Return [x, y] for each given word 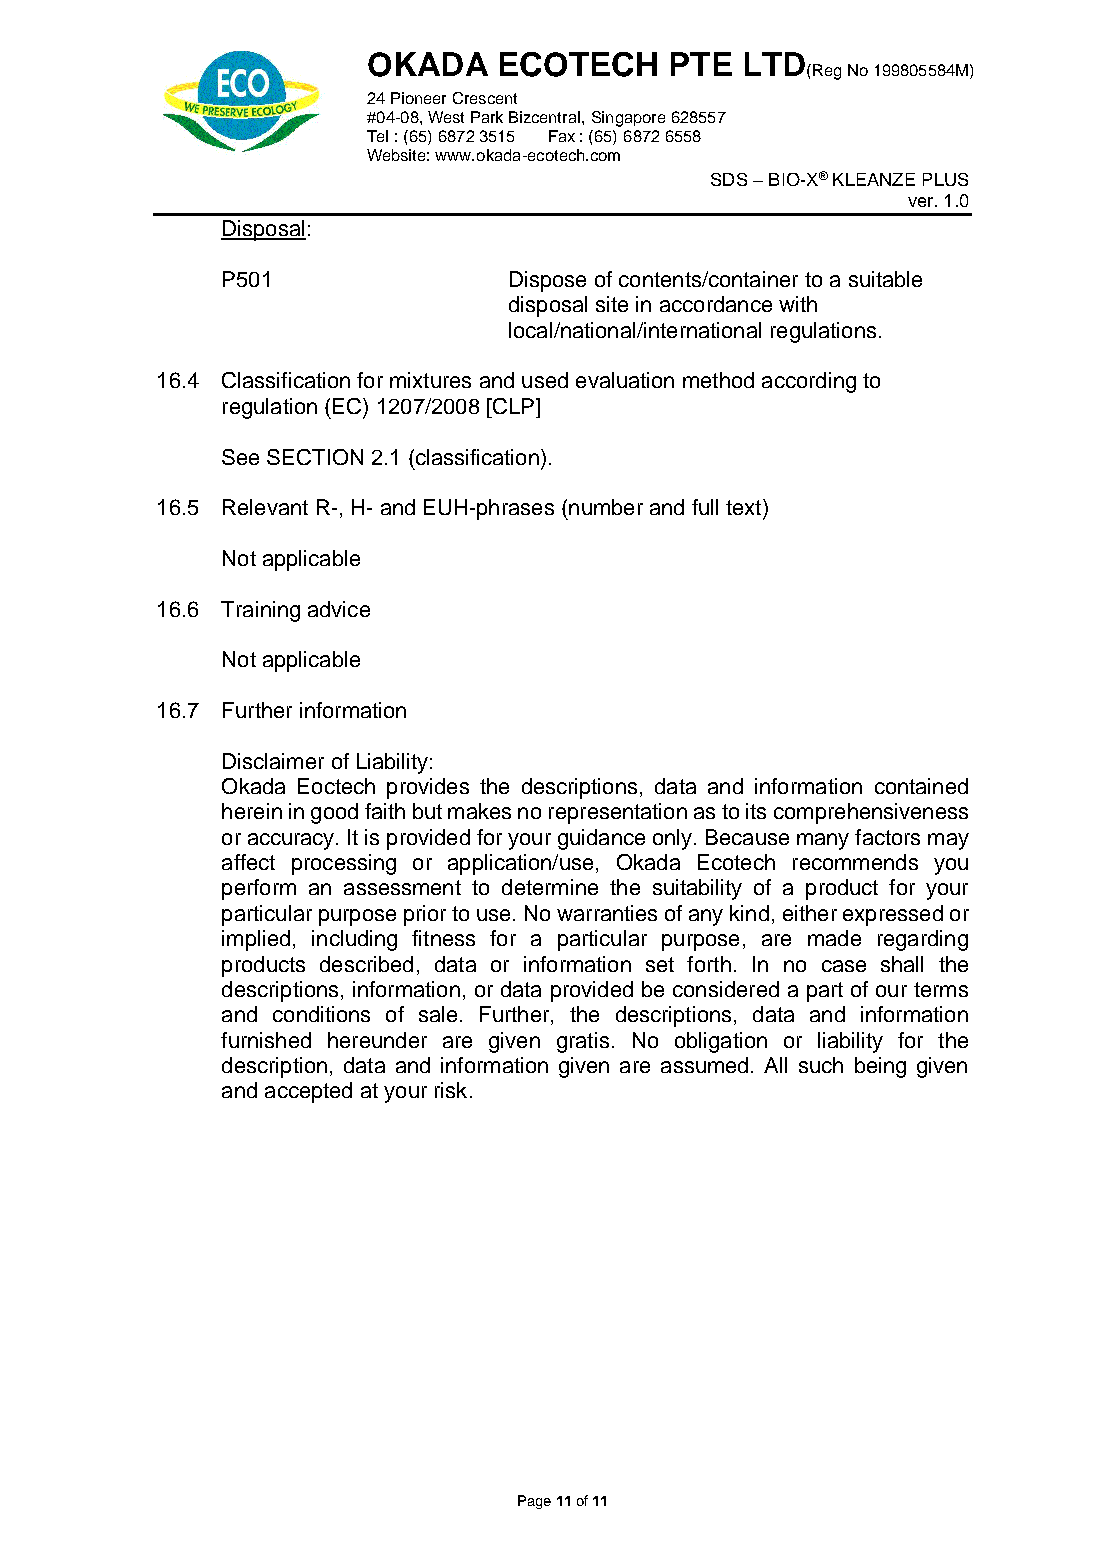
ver [922, 202]
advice [339, 609]
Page [534, 1502]
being [880, 1067]
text [745, 507]
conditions [321, 1014]
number [606, 507]
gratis [583, 1042]
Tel [377, 136]
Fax [562, 136]
